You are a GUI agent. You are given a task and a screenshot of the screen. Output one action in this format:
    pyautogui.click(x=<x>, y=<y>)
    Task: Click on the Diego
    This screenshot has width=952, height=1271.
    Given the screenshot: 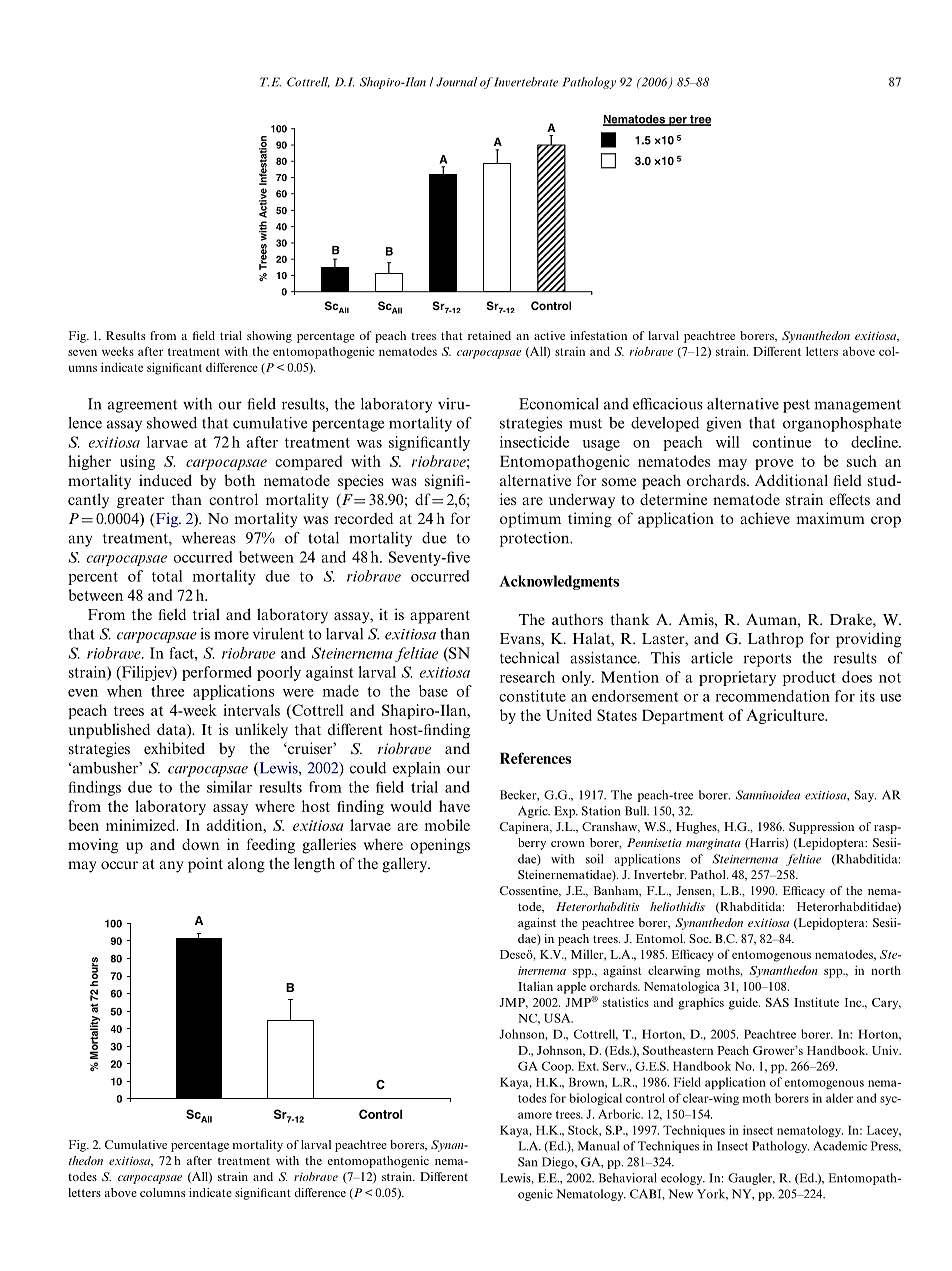 What is the action you would take?
    pyautogui.click(x=559, y=1163)
